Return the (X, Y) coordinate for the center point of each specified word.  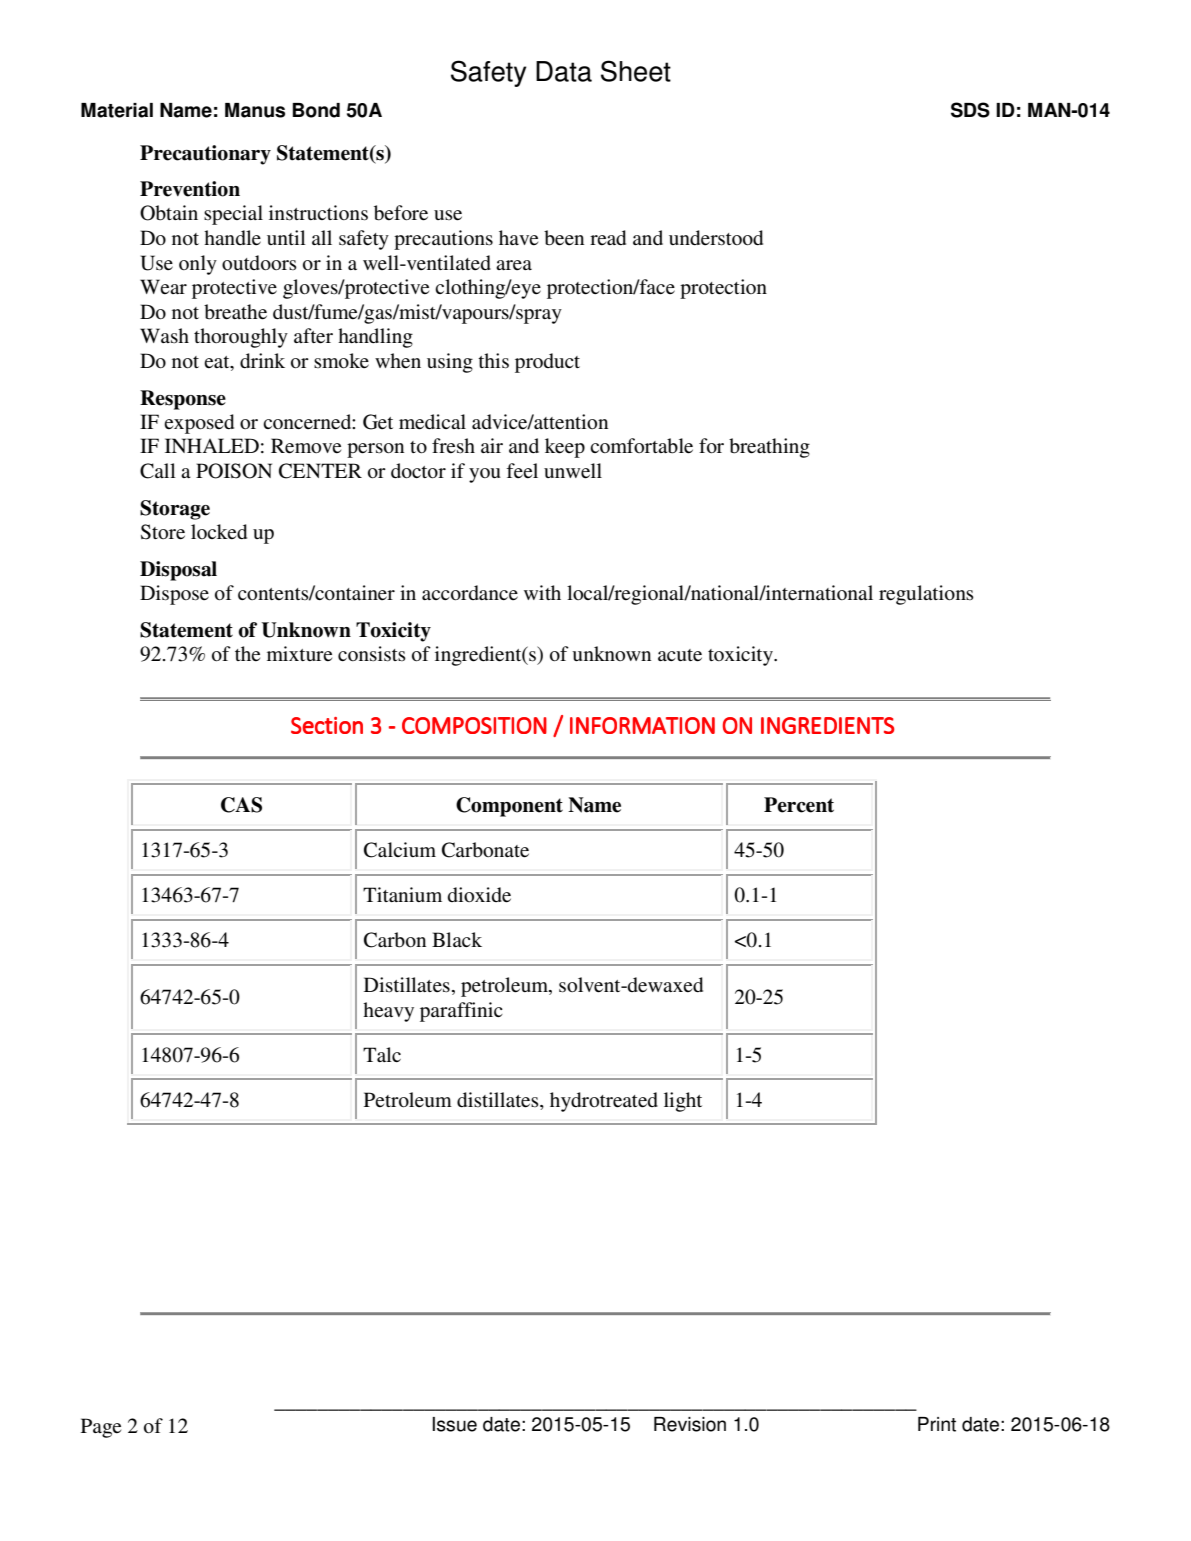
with (542, 592)
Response (183, 400)
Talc (382, 1054)
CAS (241, 805)
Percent (799, 805)
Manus (255, 110)
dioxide (479, 895)
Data (564, 71)
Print (937, 1424)
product (547, 363)
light (683, 1102)
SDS (970, 110)
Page (101, 1428)
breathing (769, 448)
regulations (926, 595)
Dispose (174, 595)
